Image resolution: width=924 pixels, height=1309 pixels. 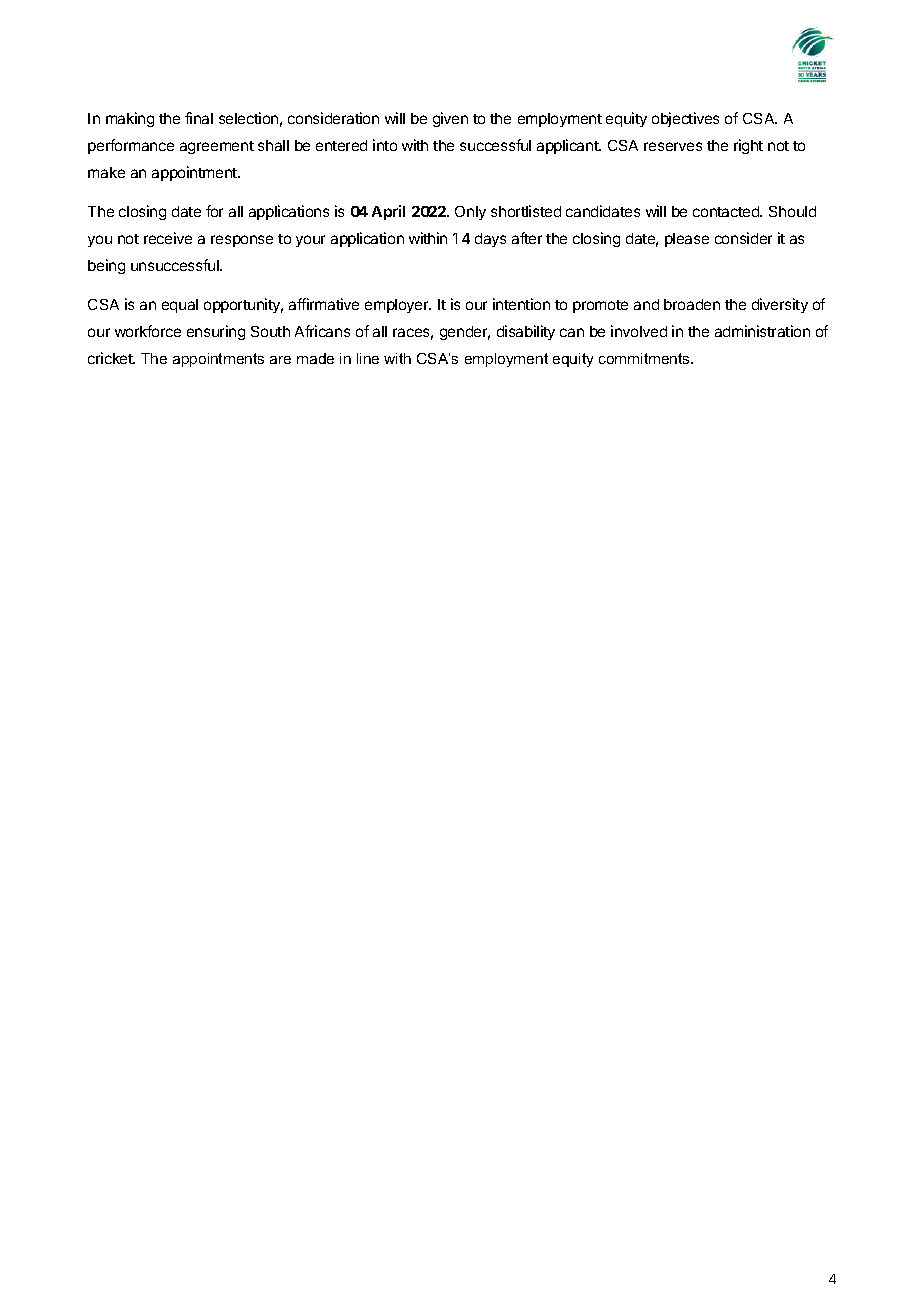 I want to click on objectives, so click(x=685, y=119).
